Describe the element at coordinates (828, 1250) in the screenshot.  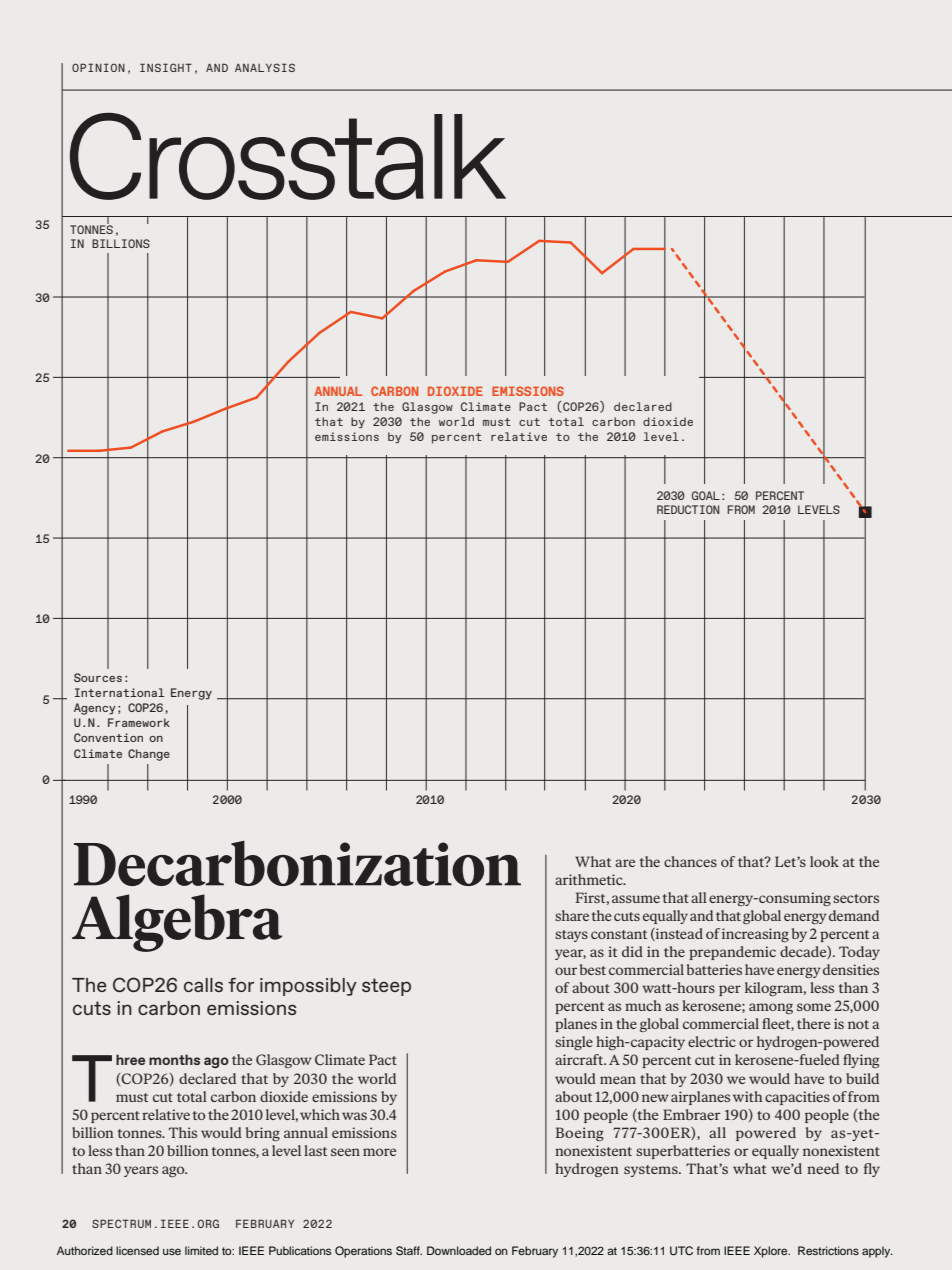
I see `Restrictions` at that location.
